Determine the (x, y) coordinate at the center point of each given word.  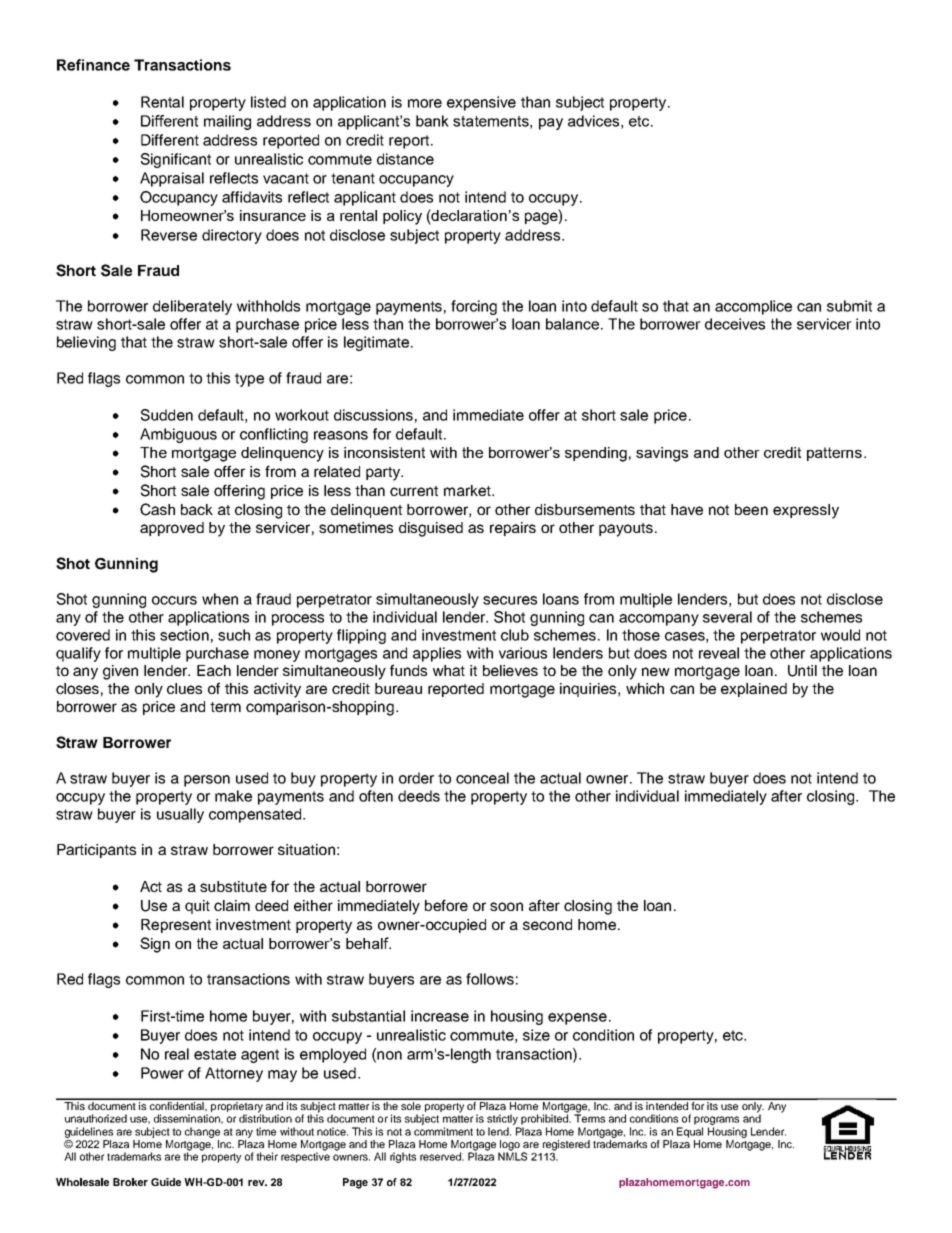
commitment (443, 1131)
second (547, 924)
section (184, 635)
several (727, 617)
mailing (227, 122)
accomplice (753, 307)
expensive (481, 103)
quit (197, 907)
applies (437, 654)
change (202, 1132)
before (446, 905)
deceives (735, 324)
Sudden (167, 415)
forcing (474, 307)
